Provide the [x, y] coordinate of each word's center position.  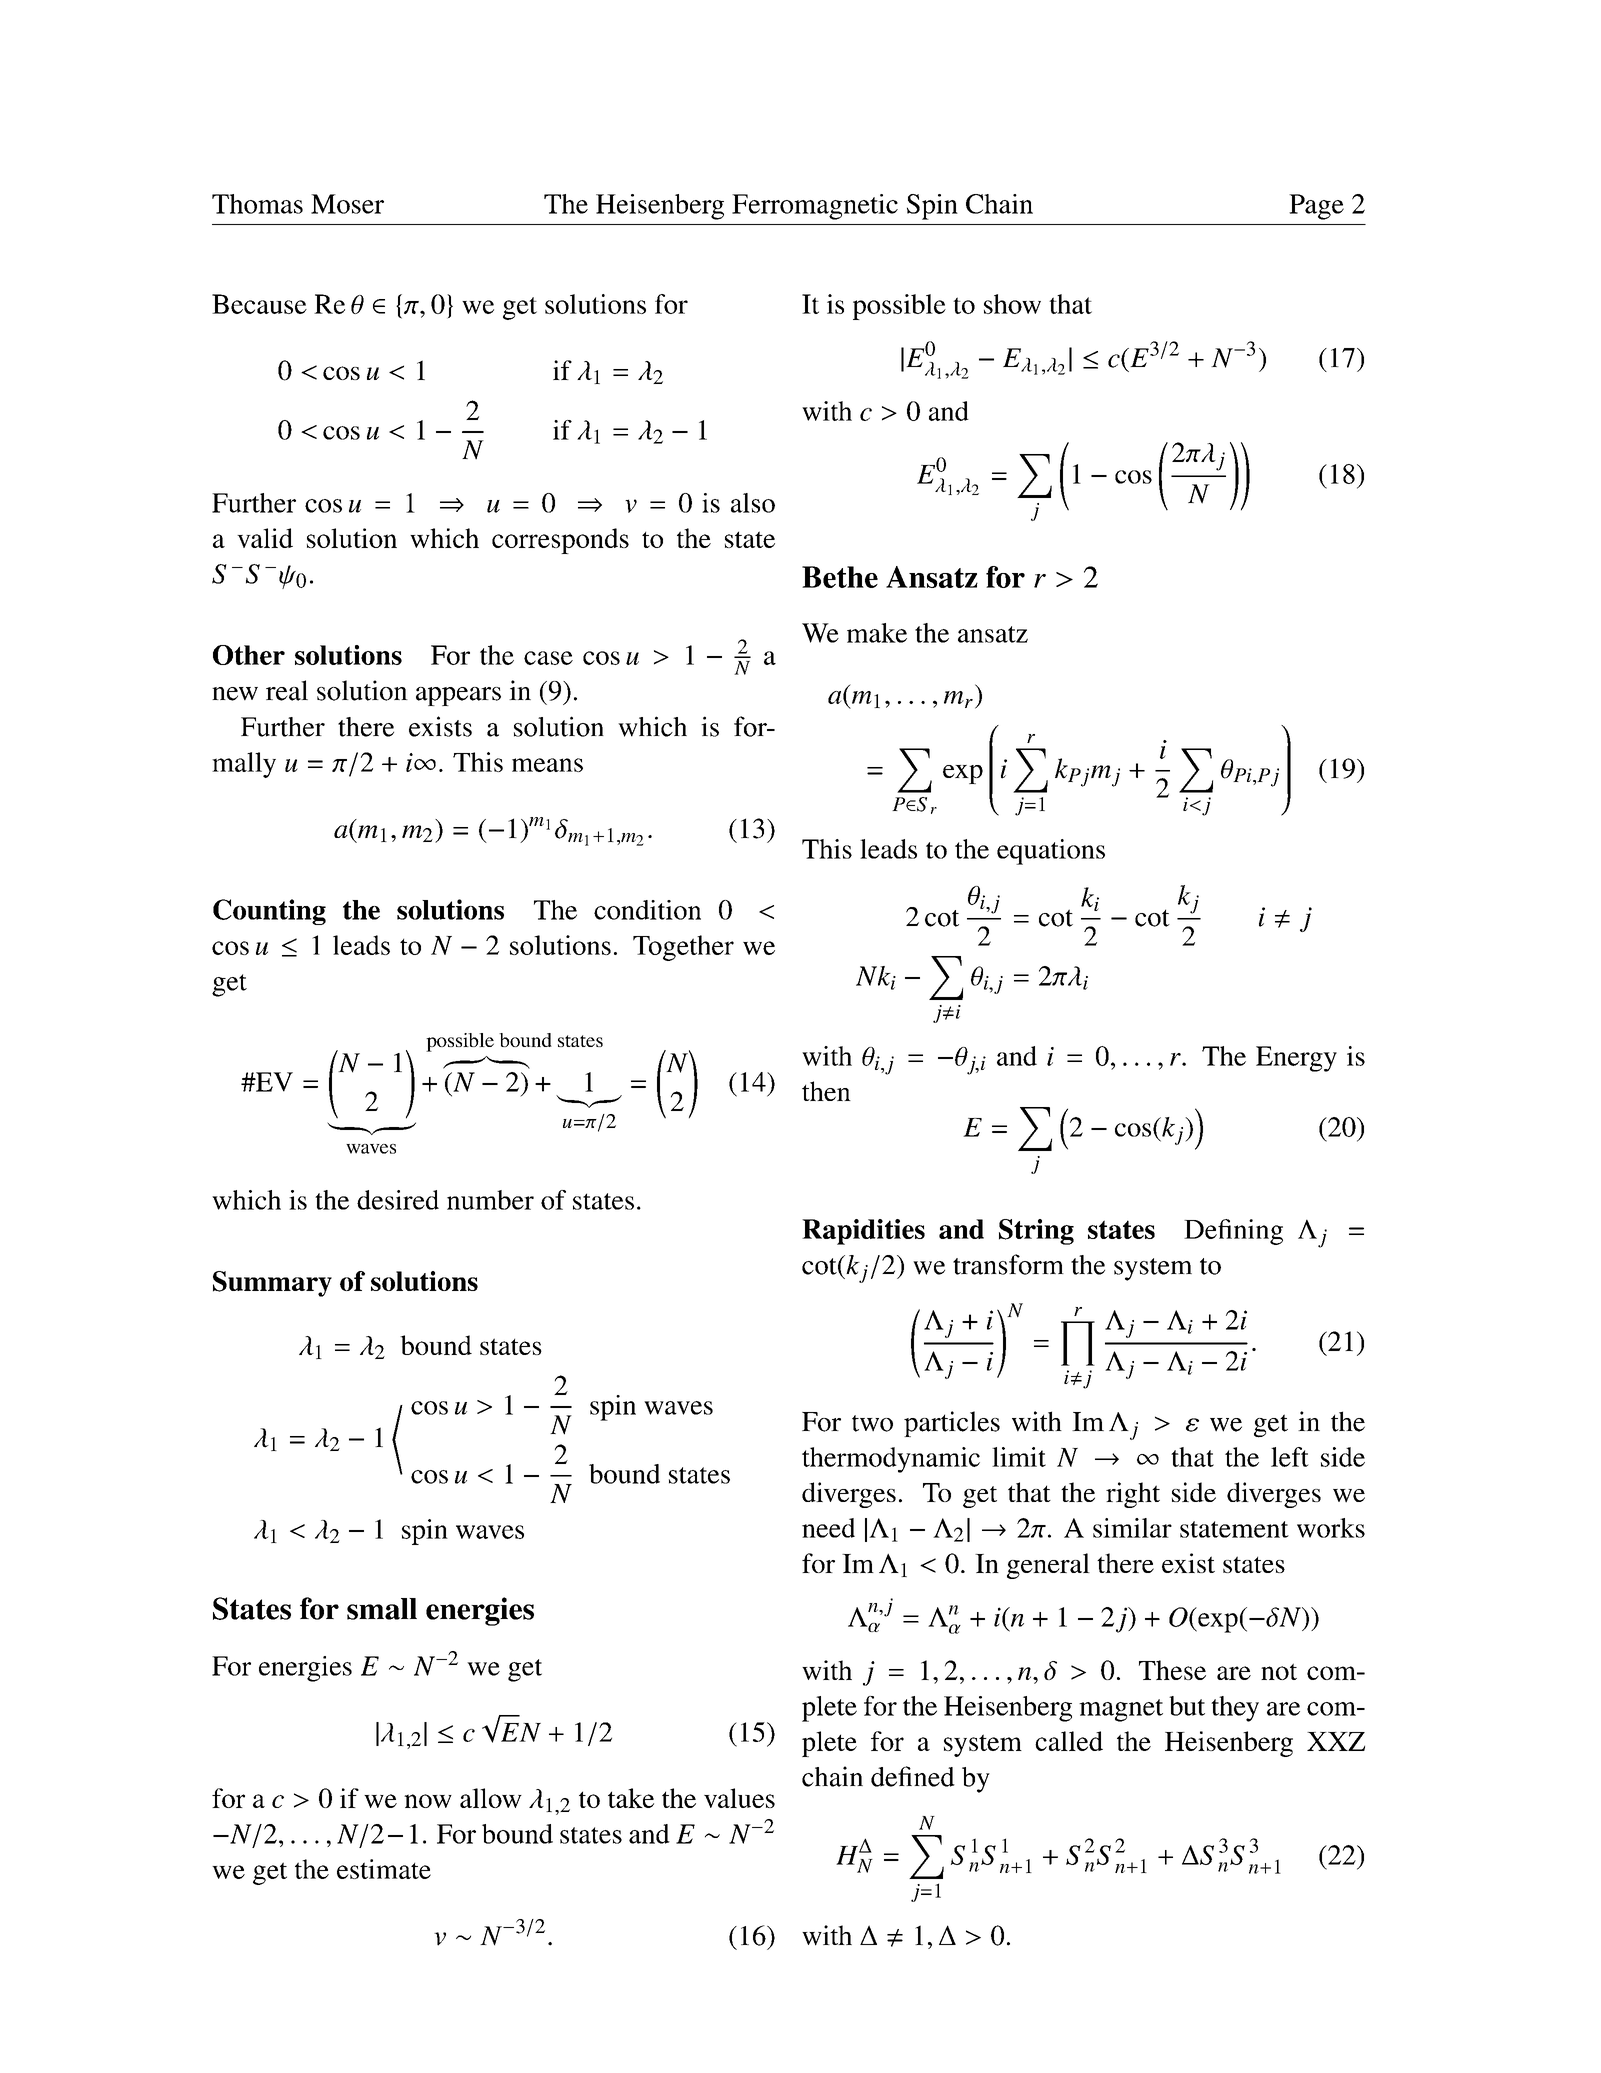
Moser [347, 204]
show [1012, 304]
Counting [269, 912]
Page [1316, 207]
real [287, 690]
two [872, 1423]
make [877, 633]
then [826, 1091]
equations [1051, 852]
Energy [1296, 1059]
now [428, 1801]
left [1290, 1457]
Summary [272, 1284]
